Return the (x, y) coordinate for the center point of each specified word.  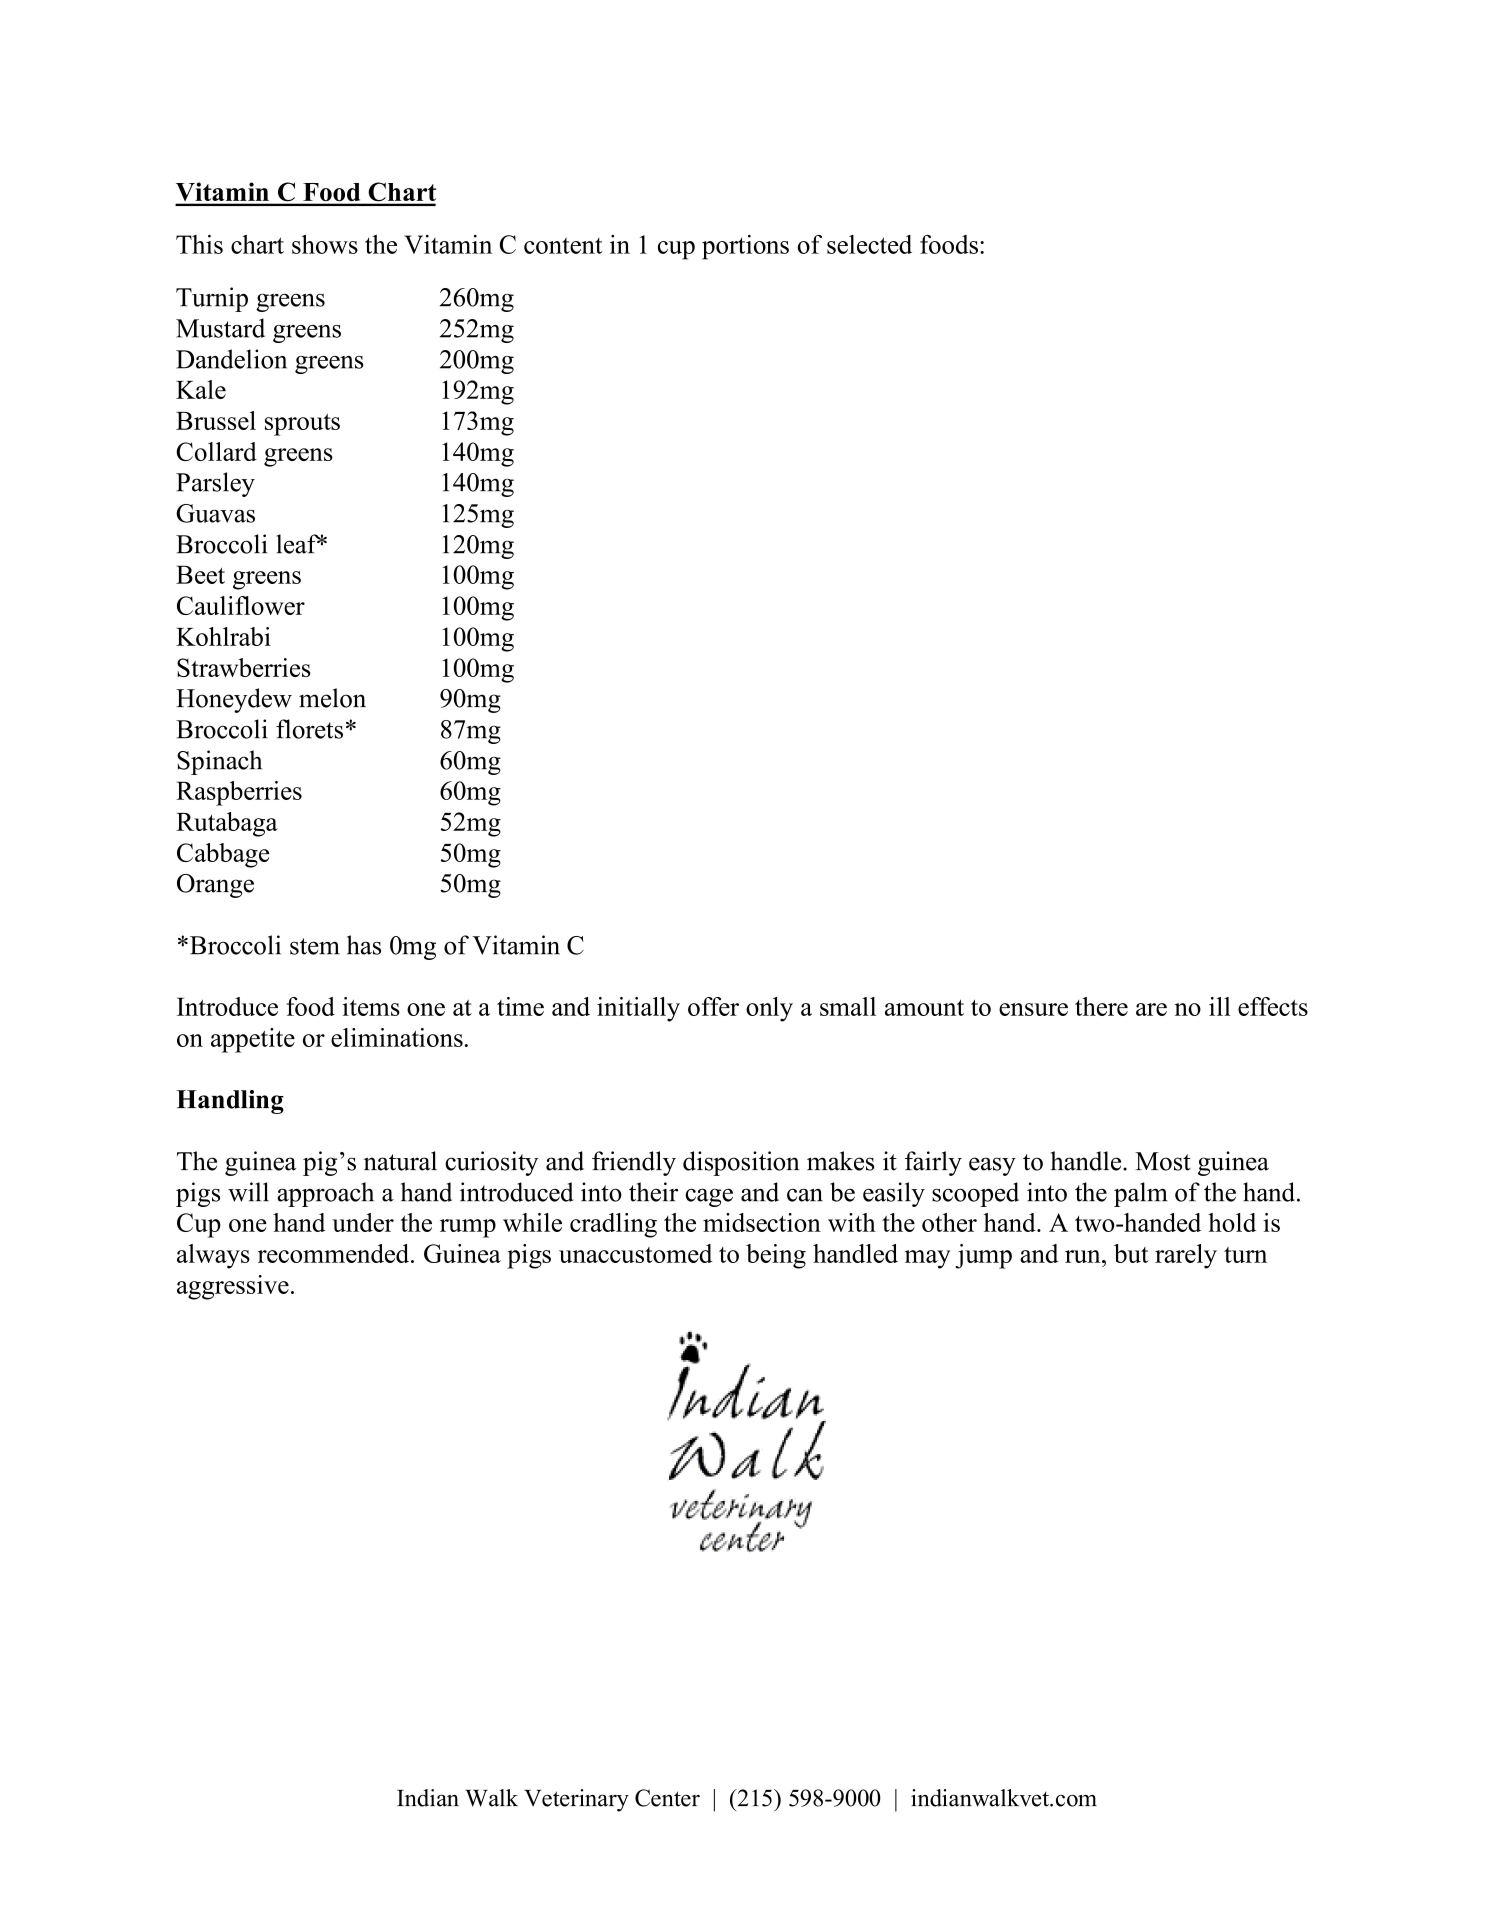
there (1101, 1006)
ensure (1033, 1009)
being (776, 1256)
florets (309, 729)
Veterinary (576, 1800)
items (371, 1006)
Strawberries (244, 667)
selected (869, 244)
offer (713, 1006)
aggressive (233, 1287)
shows (325, 244)
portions (745, 247)
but (1131, 1253)
